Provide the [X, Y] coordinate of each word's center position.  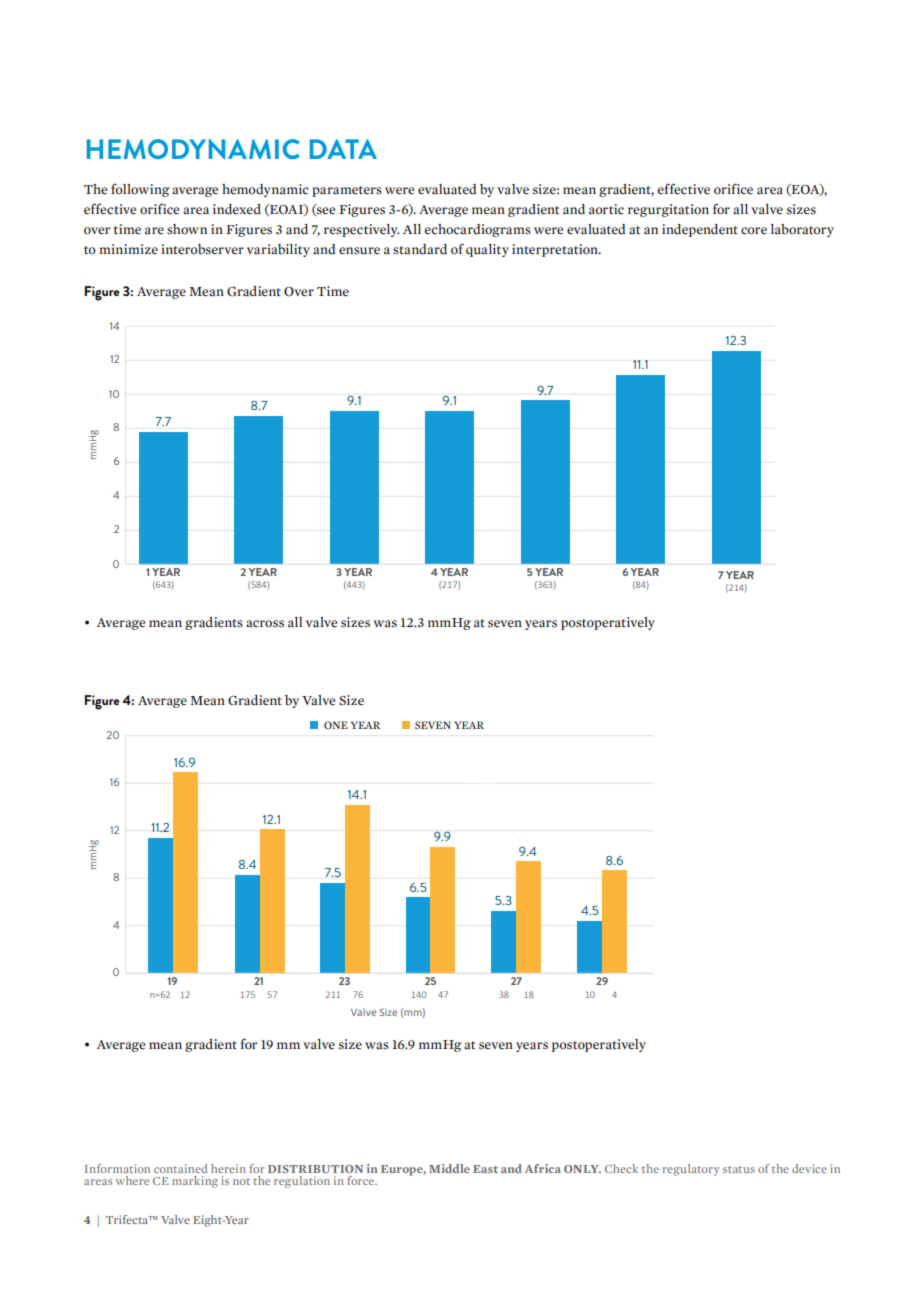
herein [228, 1168]
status [739, 1169]
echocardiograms [478, 230]
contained [180, 1168]
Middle [449, 1168]
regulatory [691, 1170]
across [265, 624]
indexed [237, 209]
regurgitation [668, 210]
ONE [336, 725]
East [485, 1169]
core [754, 231]
